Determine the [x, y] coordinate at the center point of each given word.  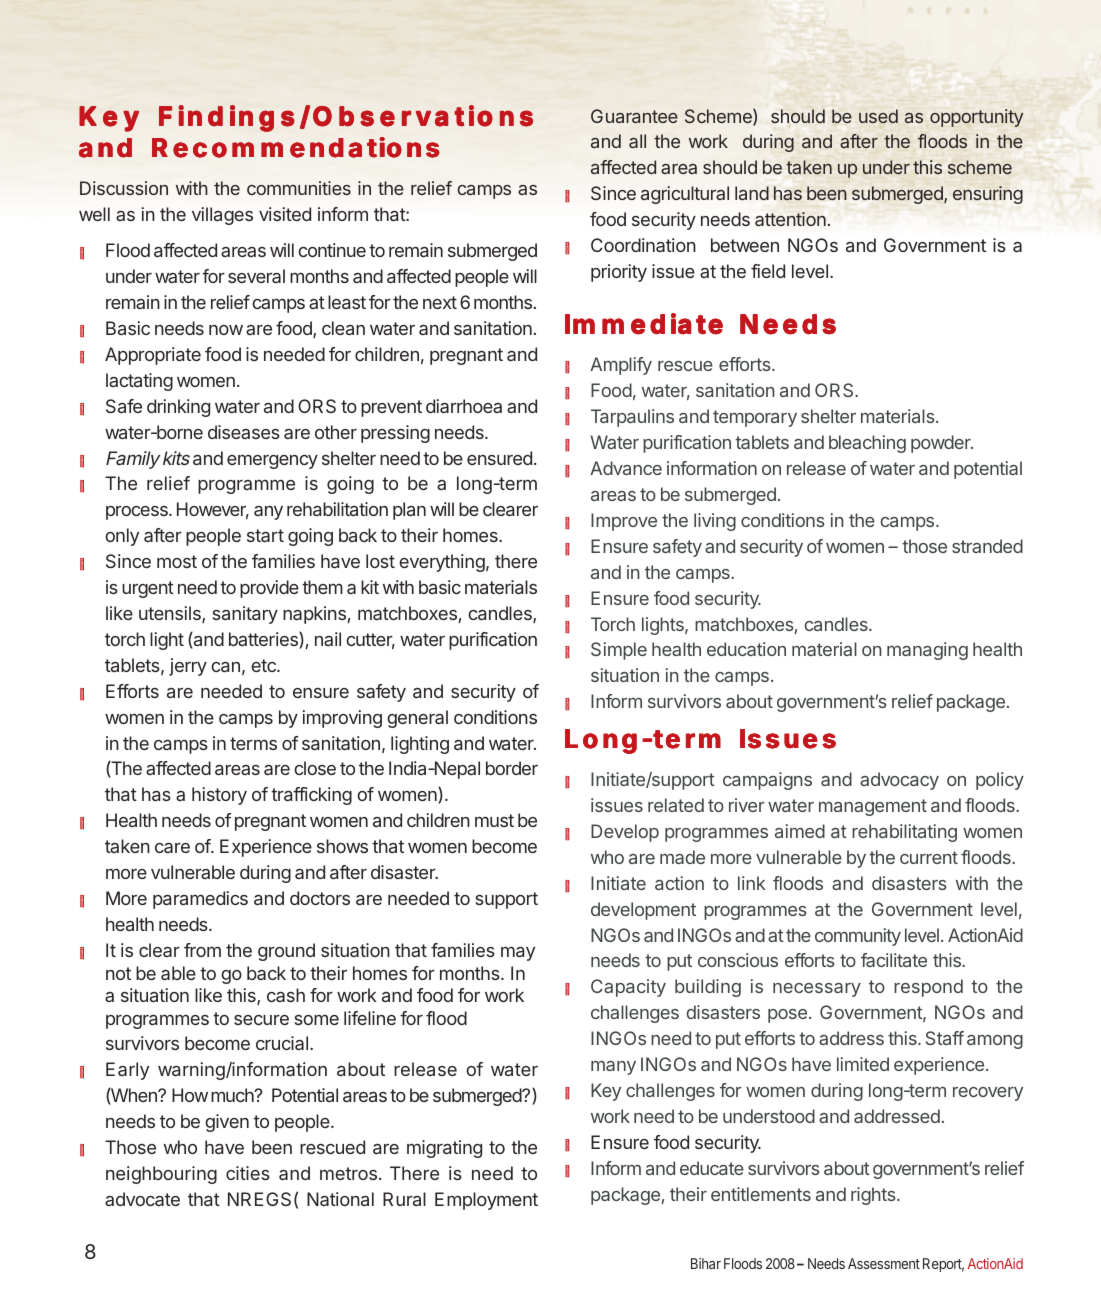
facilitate [894, 960]
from [202, 950]
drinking [178, 408]
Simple [619, 651]
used [878, 116]
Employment [486, 1201]
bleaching [867, 444]
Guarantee [634, 116]
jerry [188, 667]
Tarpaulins [632, 418]
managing [927, 651]
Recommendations [296, 147]
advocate [142, 1199]
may [518, 953]
